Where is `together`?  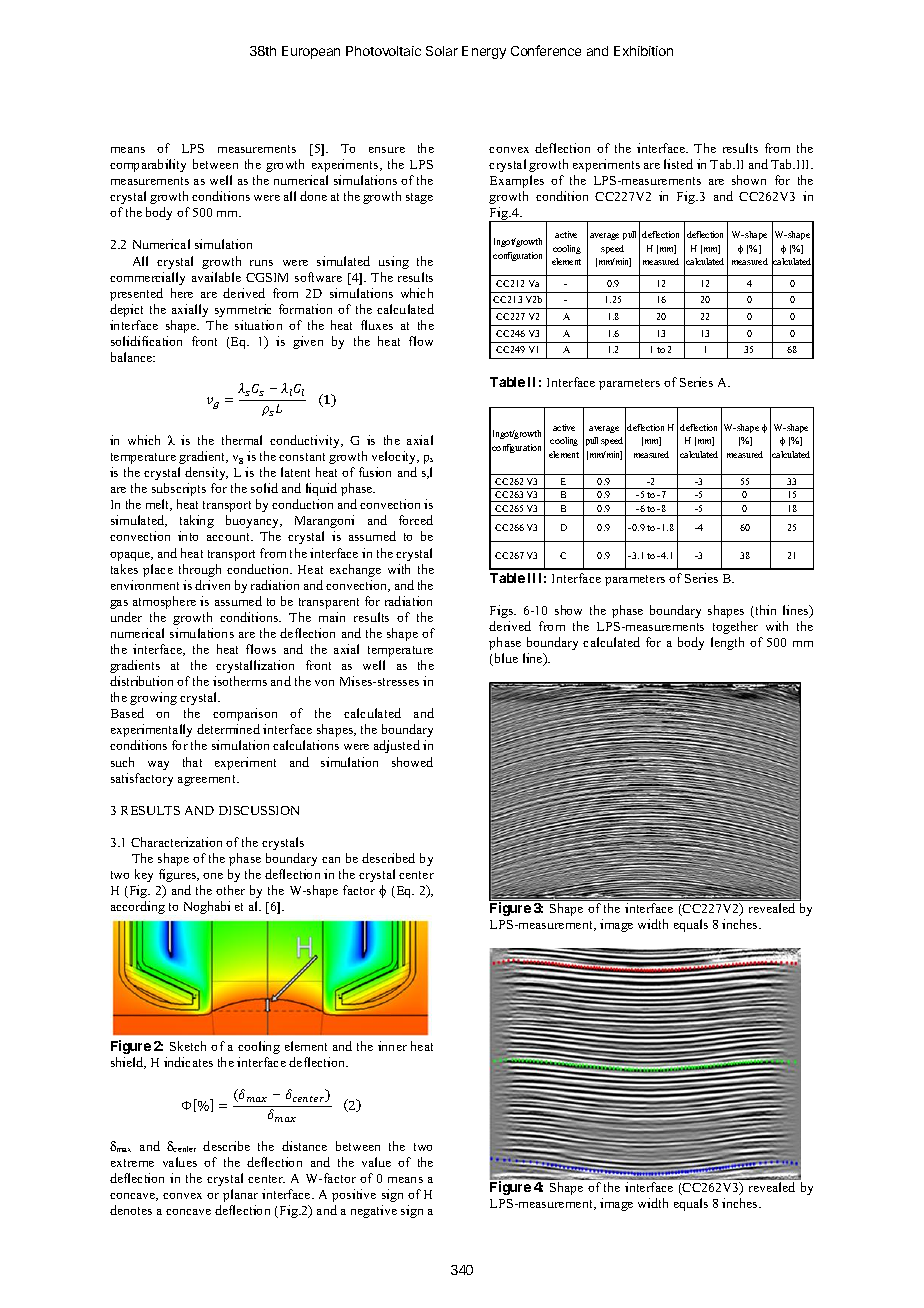
together is located at coordinates (735, 627).
